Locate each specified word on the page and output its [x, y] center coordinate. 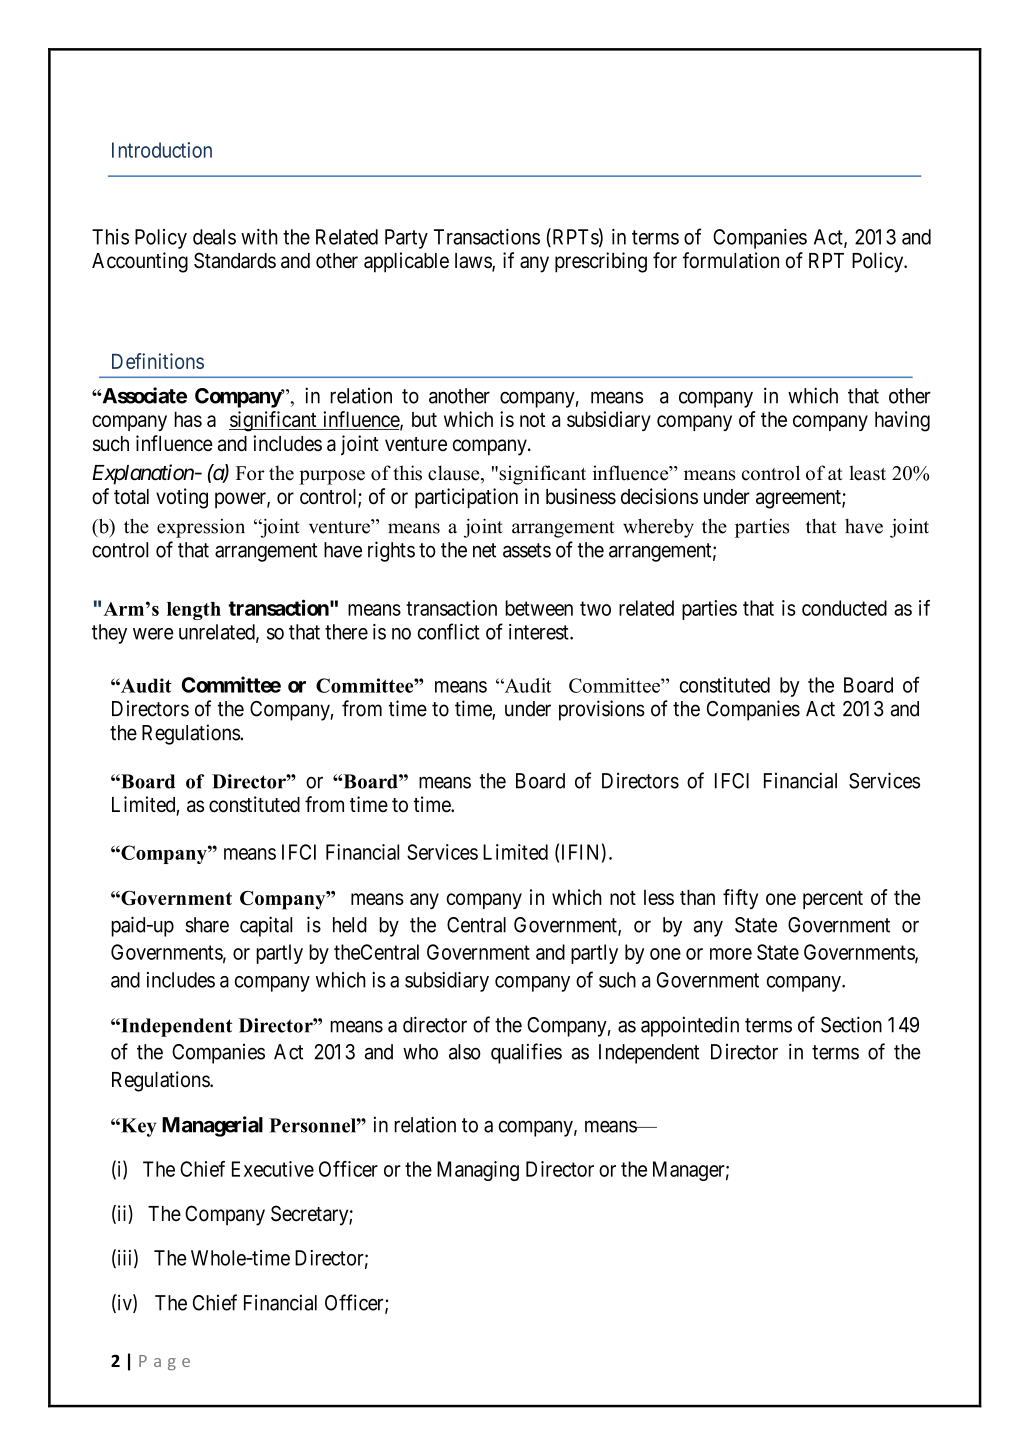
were [153, 634]
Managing [478, 1171]
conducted [844, 608]
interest [540, 632]
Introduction [162, 150]
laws [474, 262]
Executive [273, 1169]
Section [851, 1024]
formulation [730, 260]
